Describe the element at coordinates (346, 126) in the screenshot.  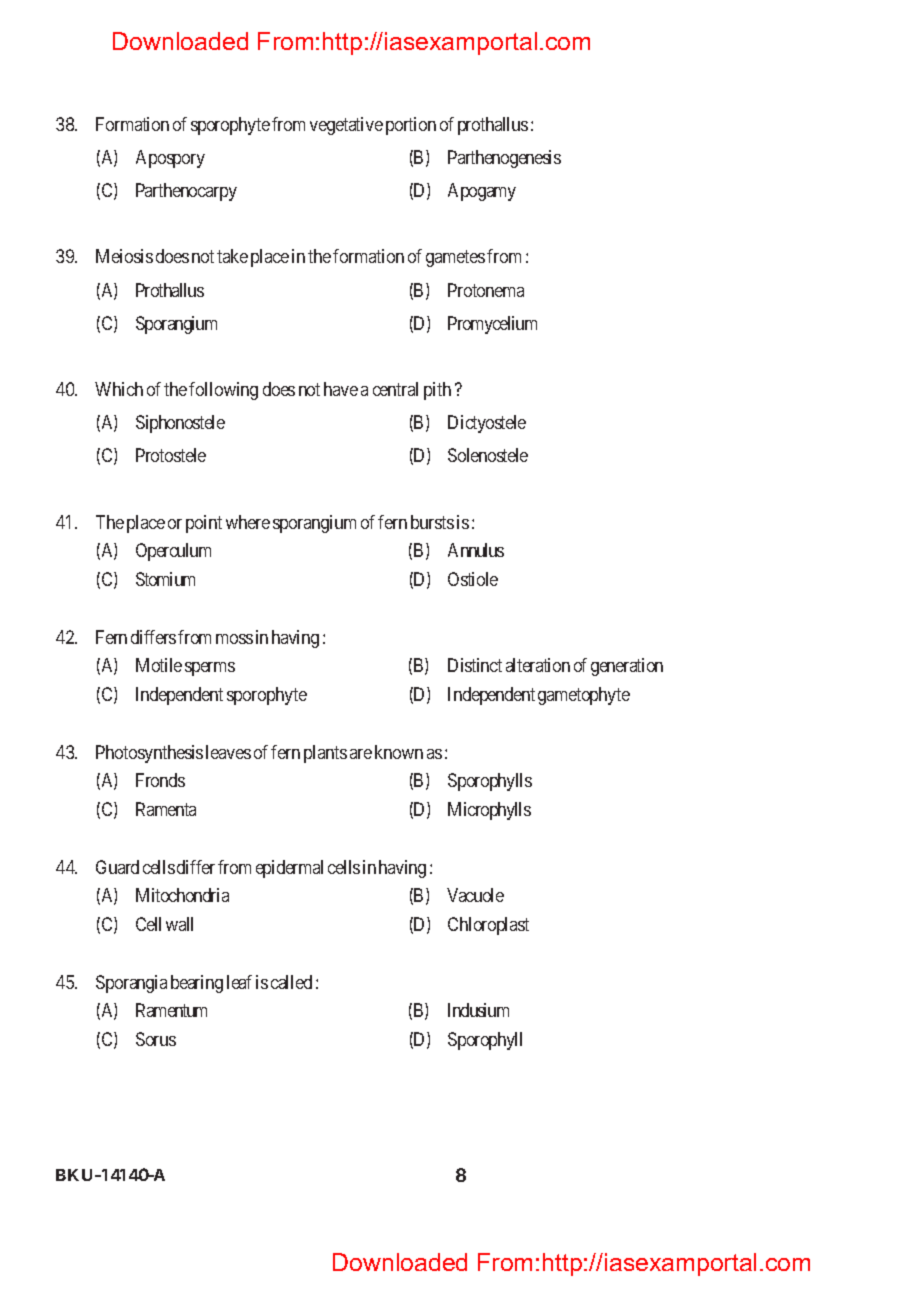
I see `vegetative` at that location.
